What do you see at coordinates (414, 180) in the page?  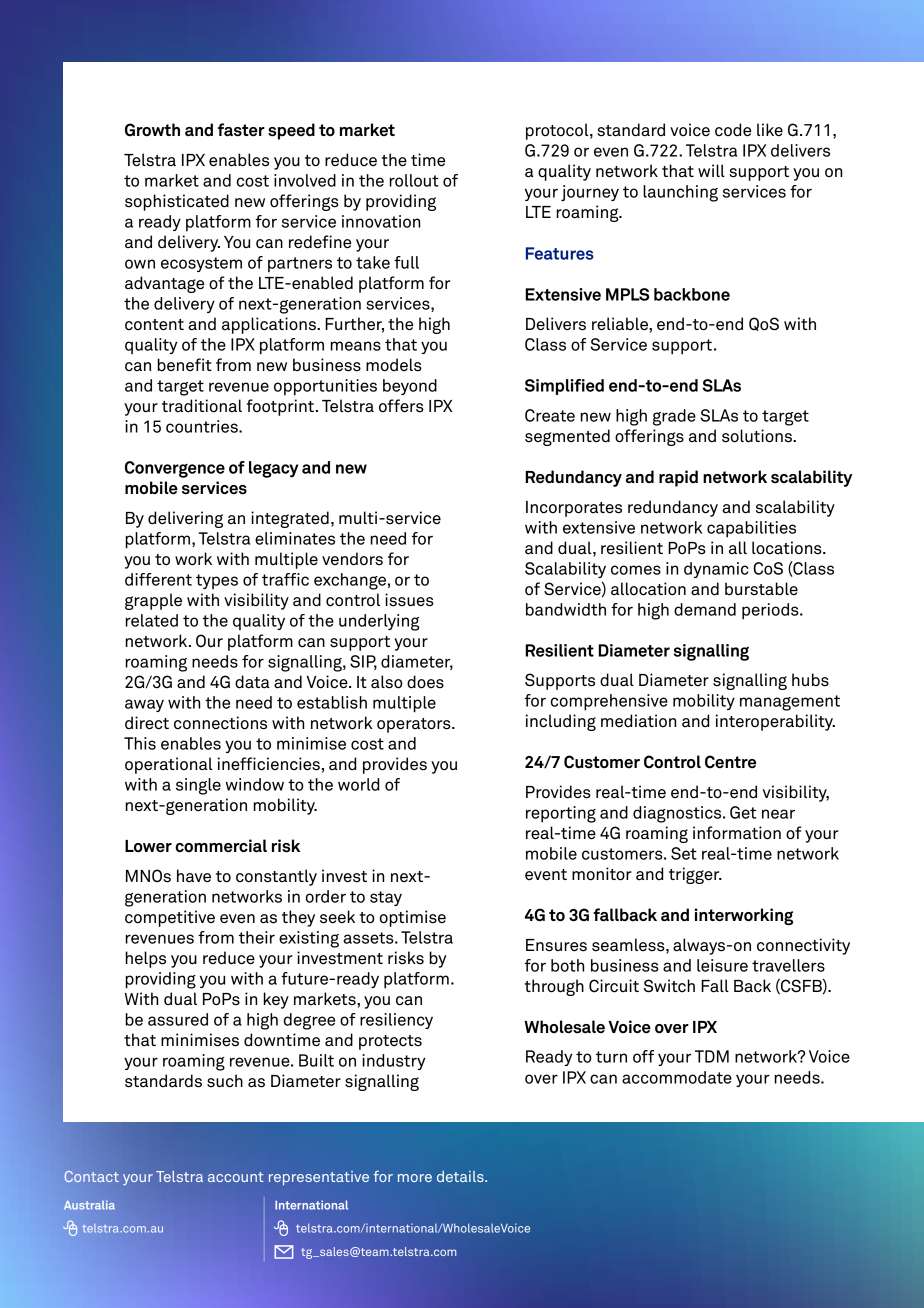 I see `rollout` at bounding box center [414, 180].
